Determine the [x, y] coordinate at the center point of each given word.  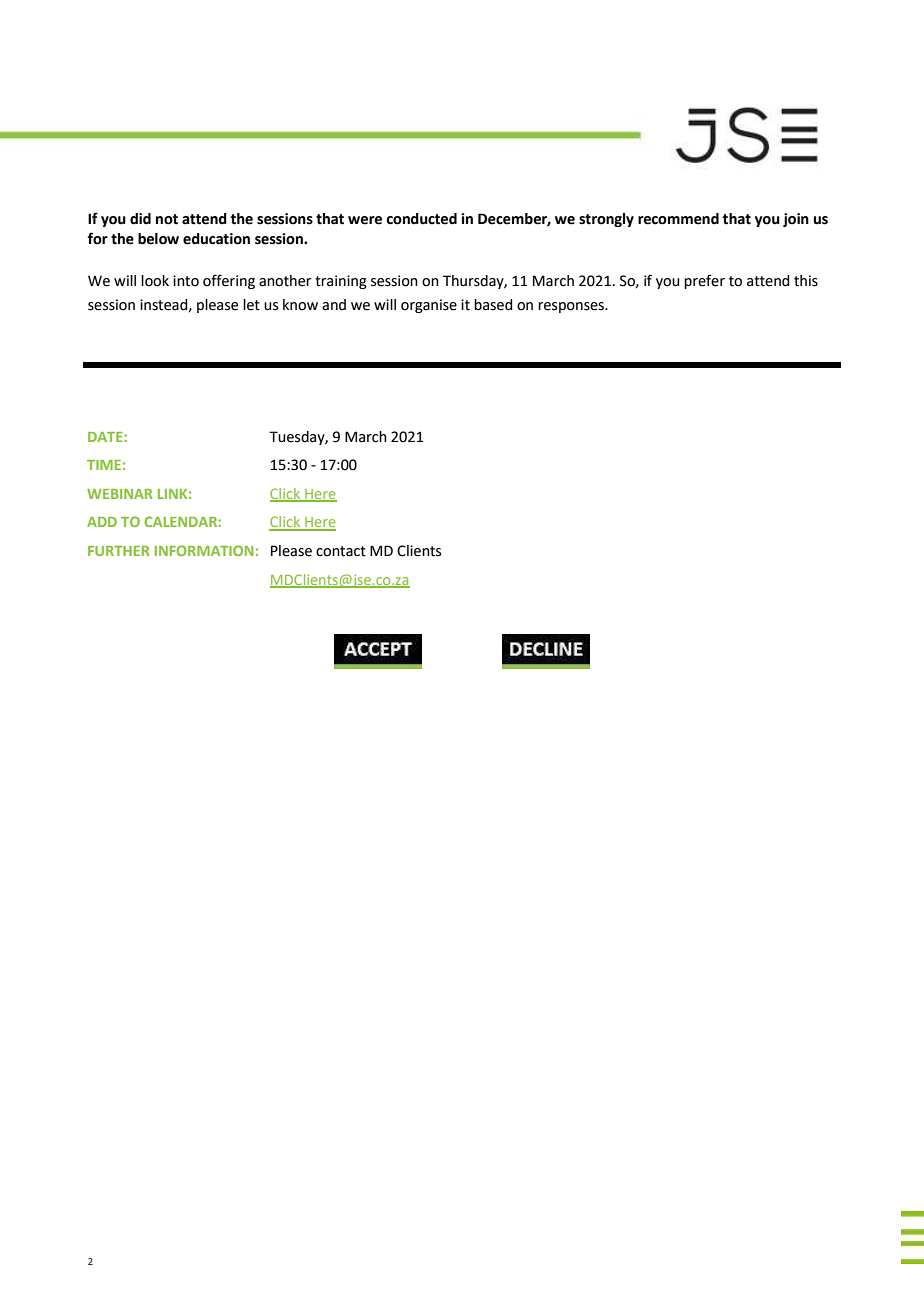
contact [341, 551]
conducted [421, 219]
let [251, 305]
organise [429, 306]
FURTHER [119, 551]
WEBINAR [120, 494]
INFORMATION [204, 550]
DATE [106, 437]
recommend [678, 219]
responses [572, 307]
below [158, 239]
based [493, 305]
